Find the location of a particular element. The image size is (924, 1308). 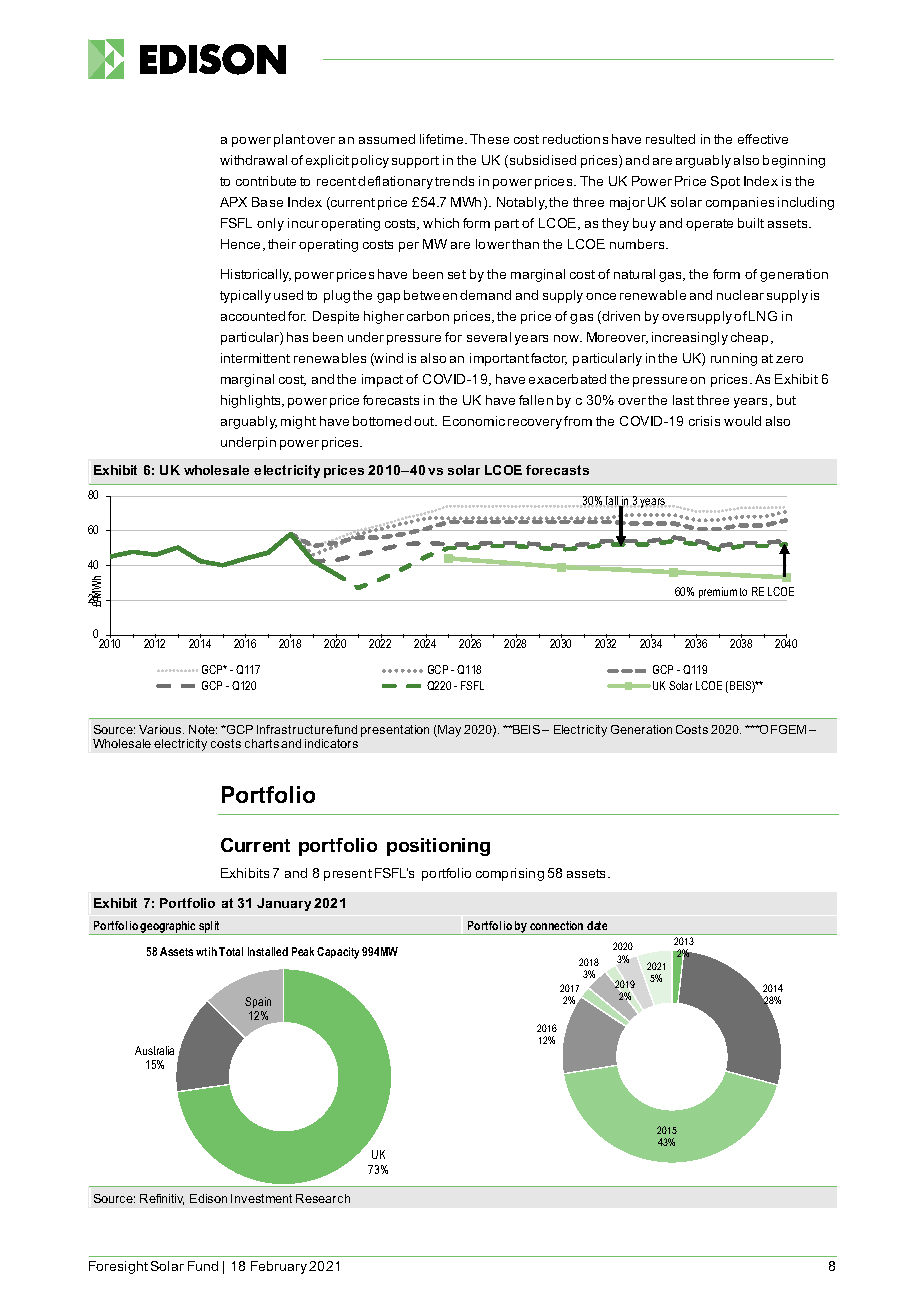

withdrawal is located at coordinates (253, 160).
